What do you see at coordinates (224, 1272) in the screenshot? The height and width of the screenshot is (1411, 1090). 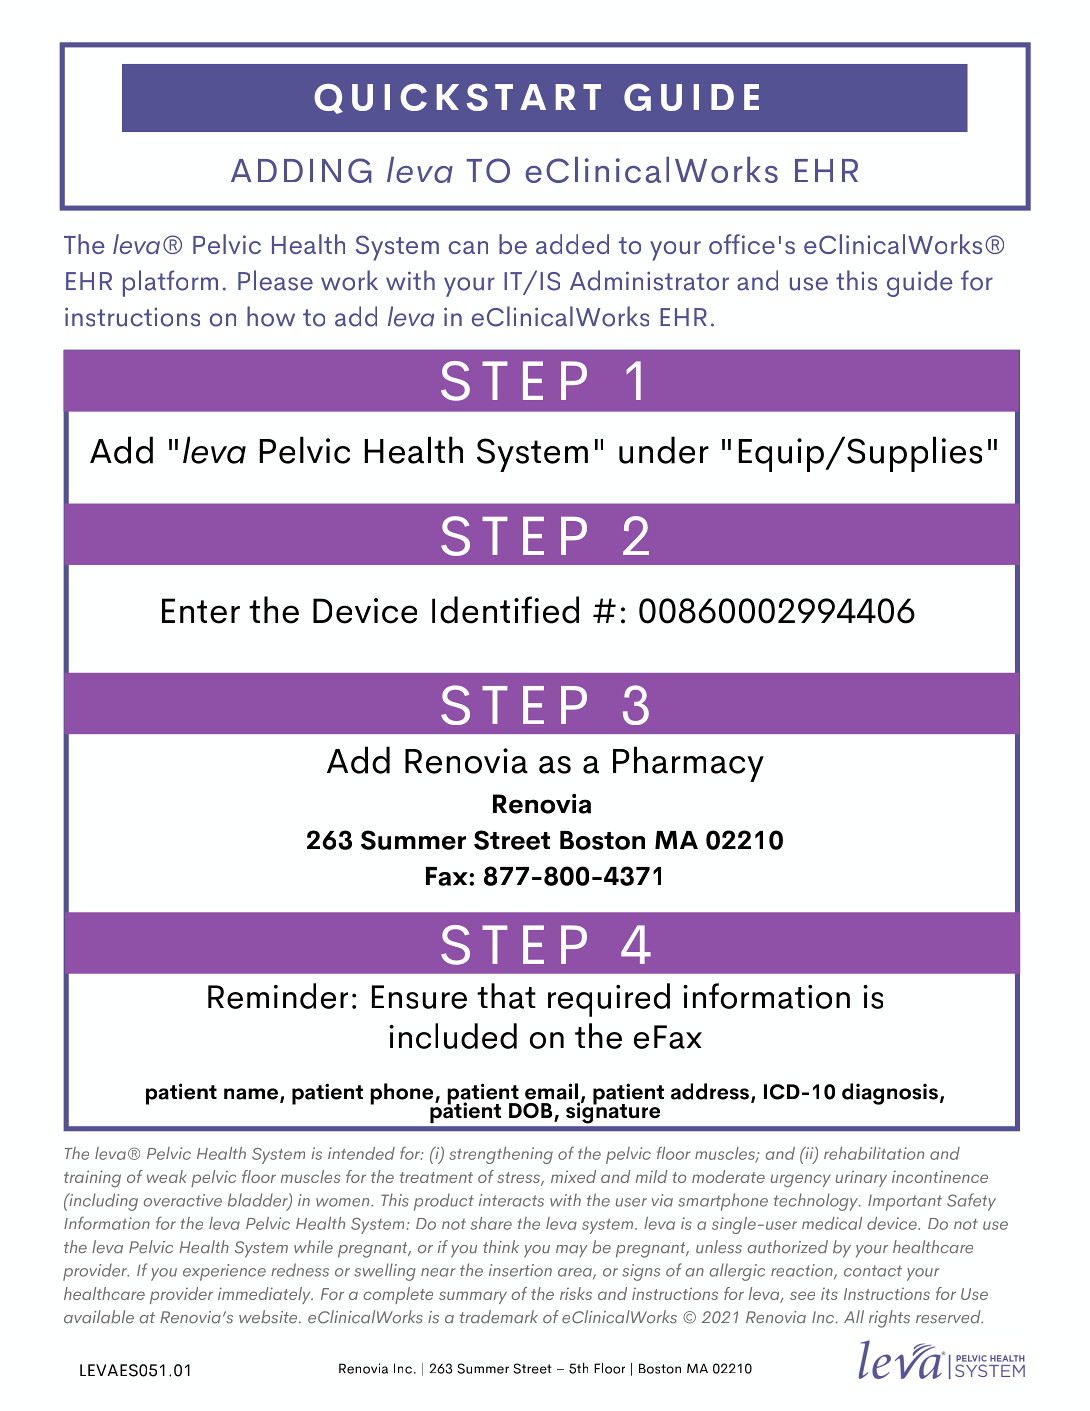 I see `experience` at bounding box center [224, 1272].
